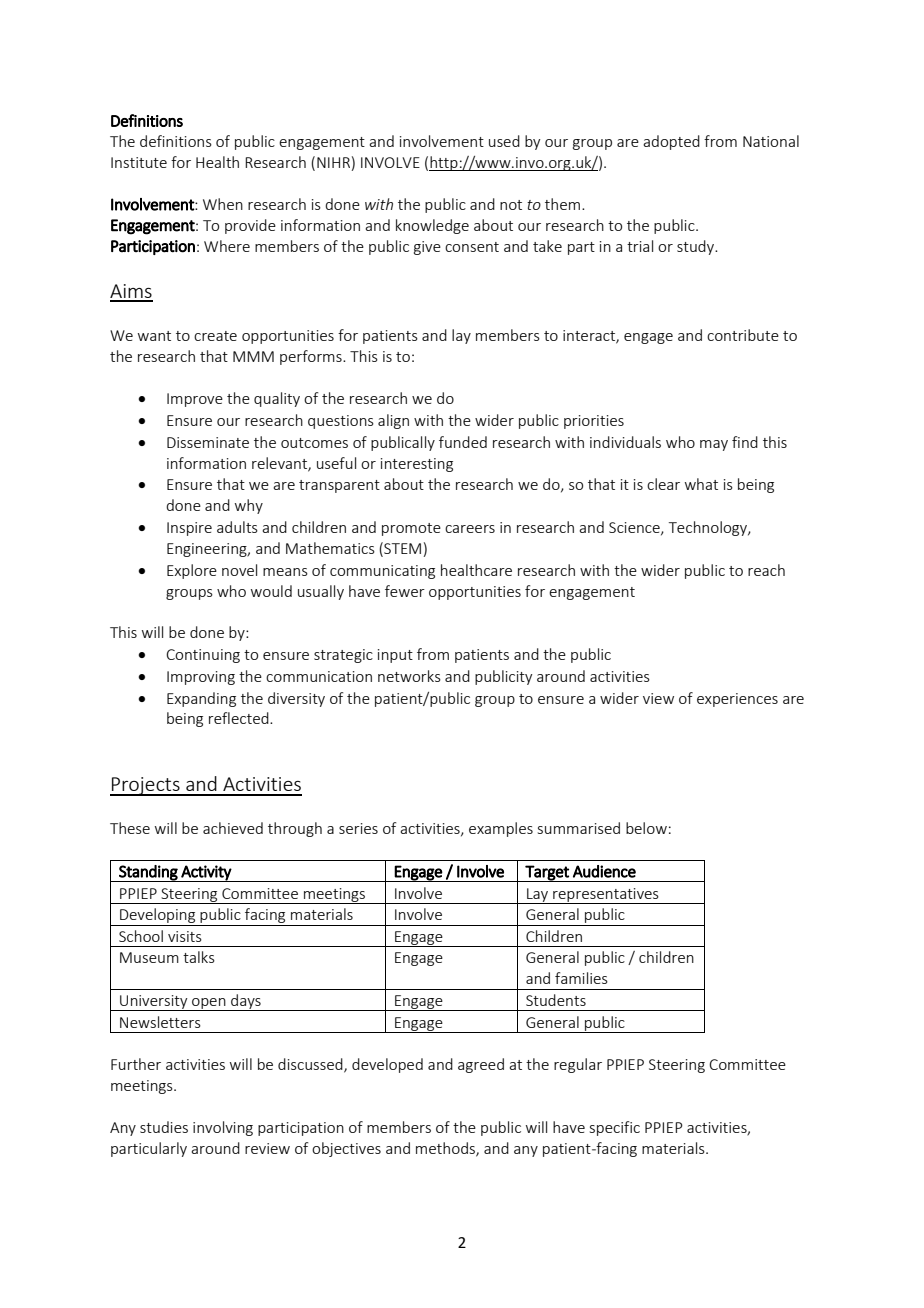 Image resolution: width=924 pixels, height=1308 pixels. I want to click on adopted, so click(671, 142).
